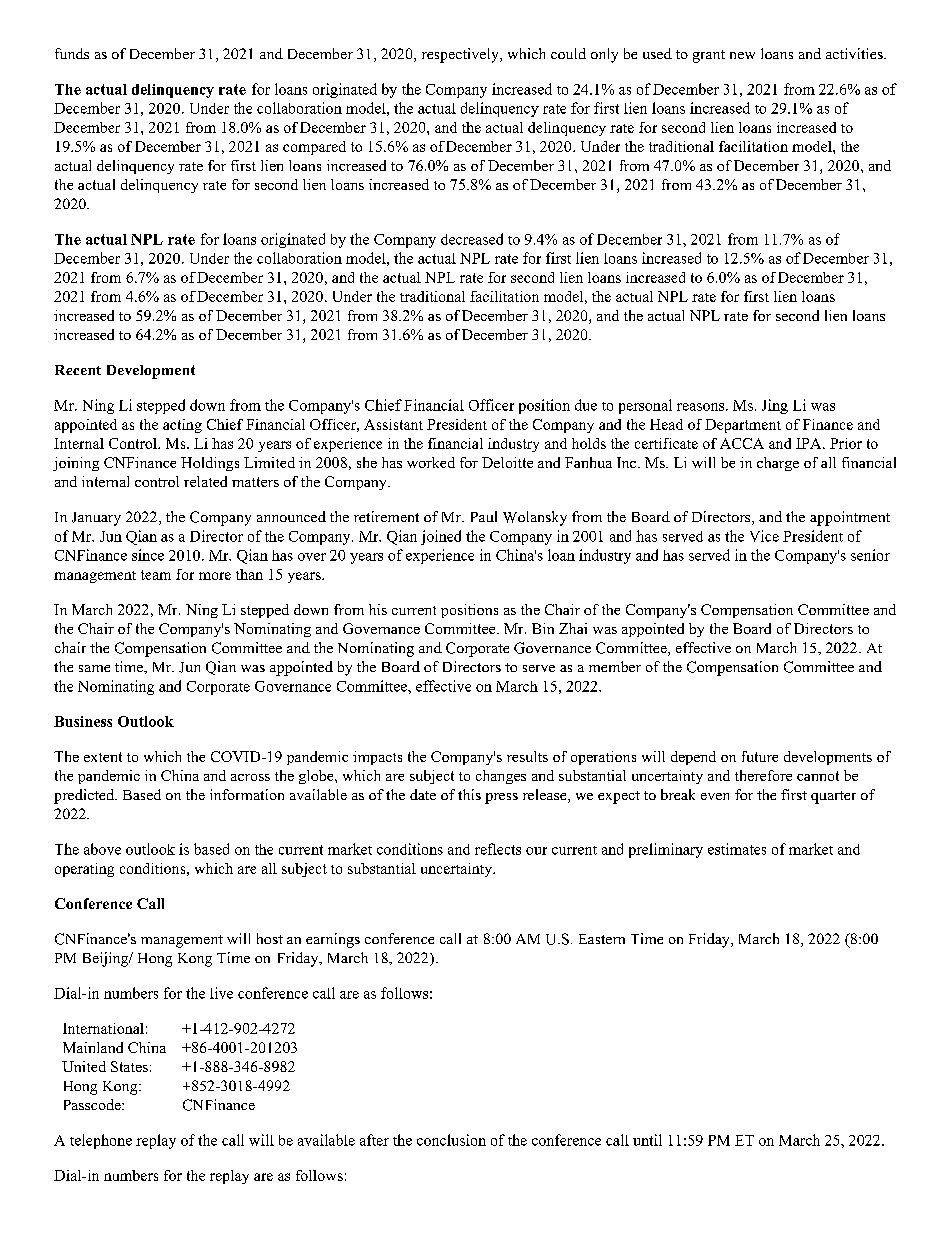  Describe the element at coordinates (647, 1140) in the document. I see `until` at that location.
